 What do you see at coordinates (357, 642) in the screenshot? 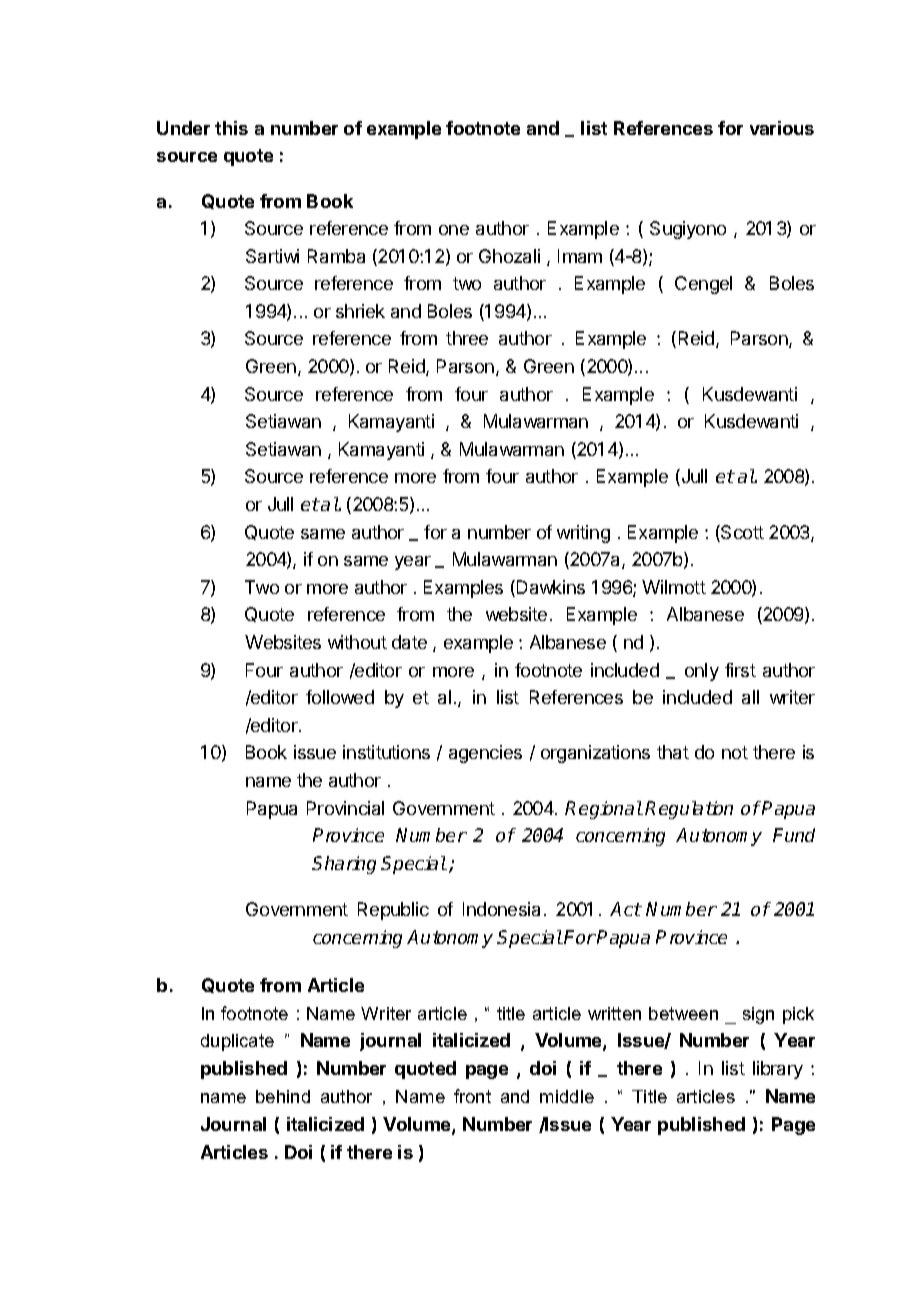
I see `without` at bounding box center [357, 642].
